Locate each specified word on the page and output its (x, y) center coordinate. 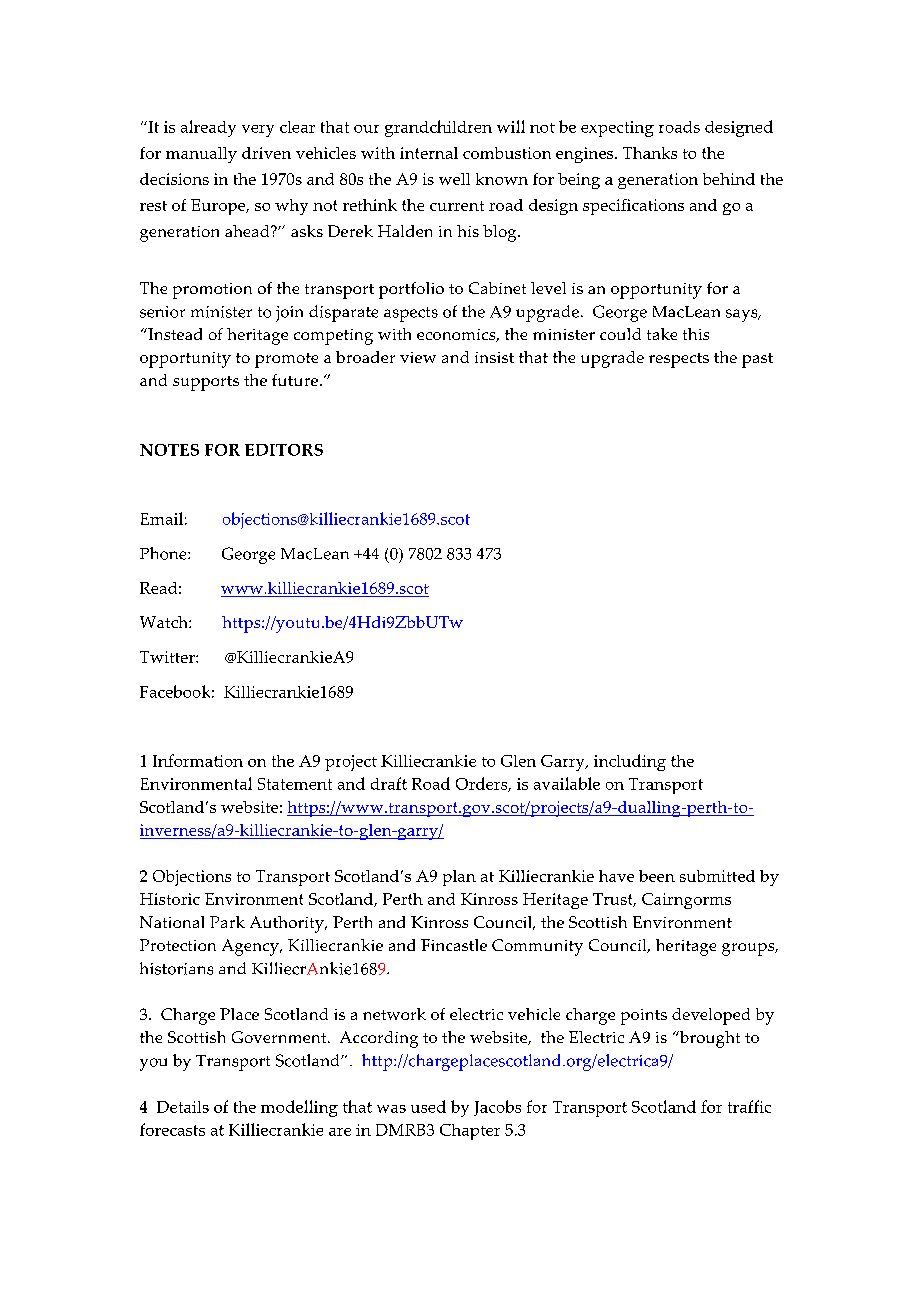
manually (201, 155)
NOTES (169, 450)
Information (198, 760)
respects (679, 360)
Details (183, 1107)
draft (389, 783)
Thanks (650, 153)
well (454, 179)
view (418, 357)
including (630, 762)
